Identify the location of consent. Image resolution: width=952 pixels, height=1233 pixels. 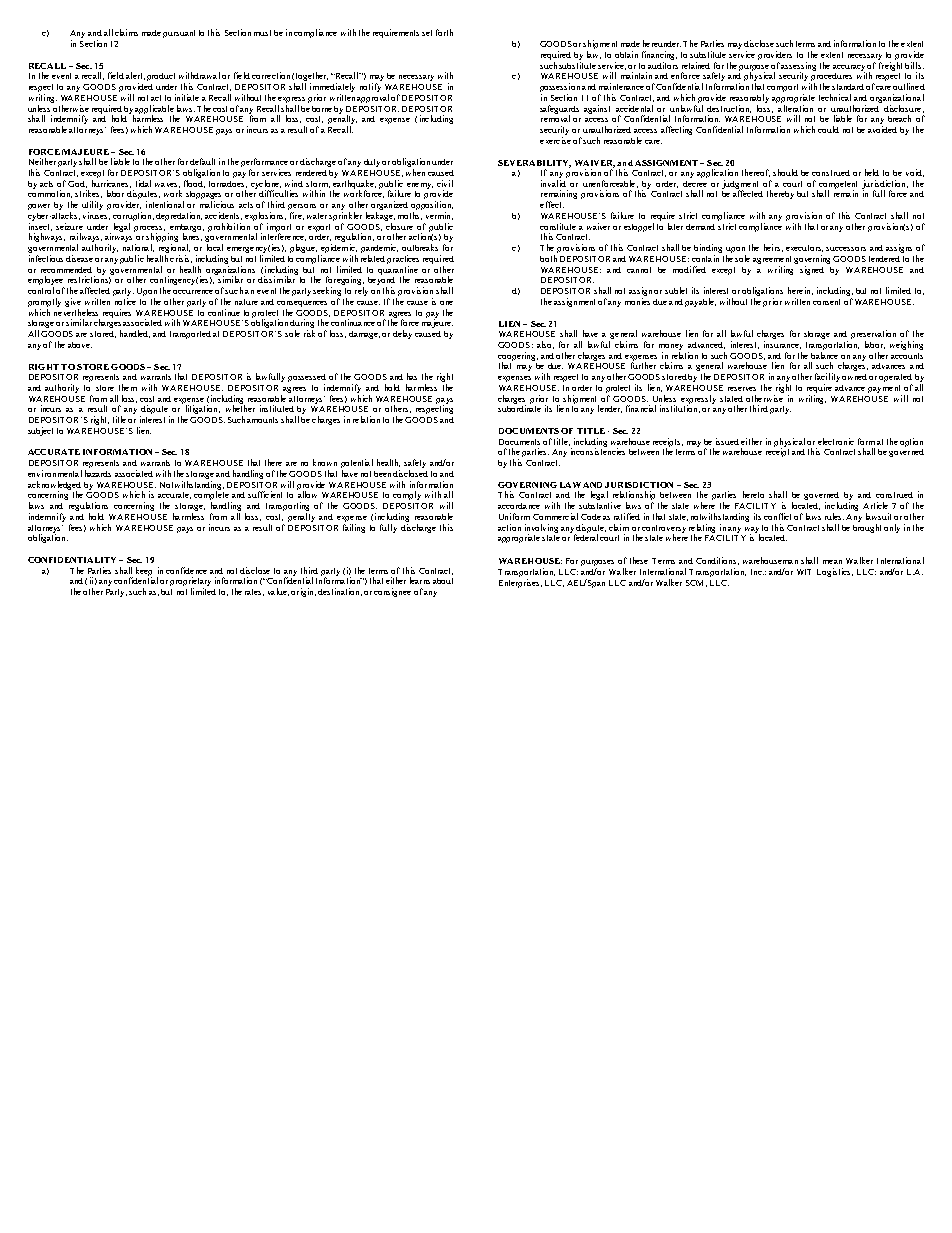
(826, 302).
